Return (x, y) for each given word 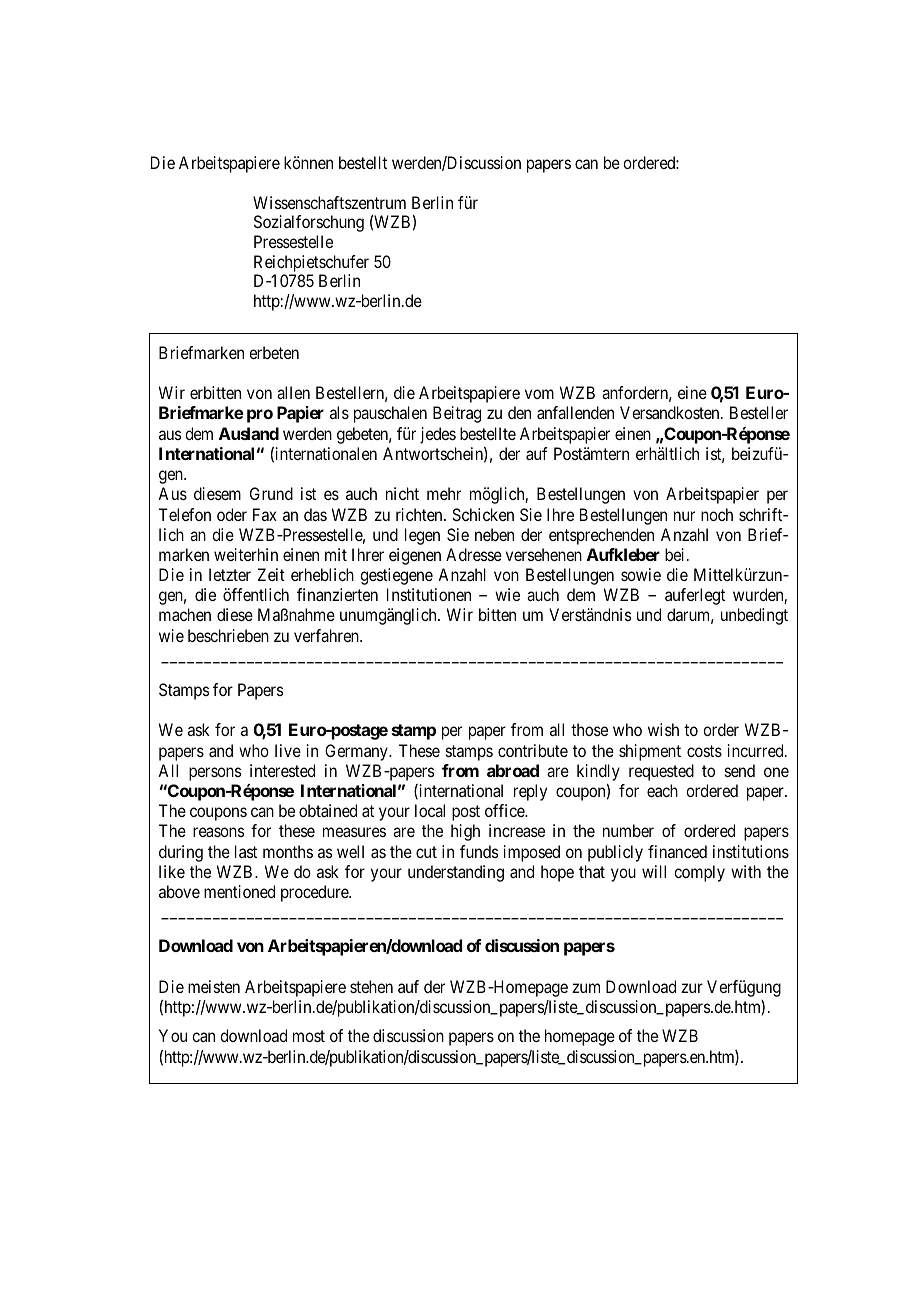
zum (586, 988)
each (662, 790)
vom (539, 394)
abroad (513, 770)
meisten (214, 986)
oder (232, 514)
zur (692, 988)
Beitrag (457, 414)
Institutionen (429, 594)
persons (215, 774)
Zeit (271, 574)
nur (684, 516)
